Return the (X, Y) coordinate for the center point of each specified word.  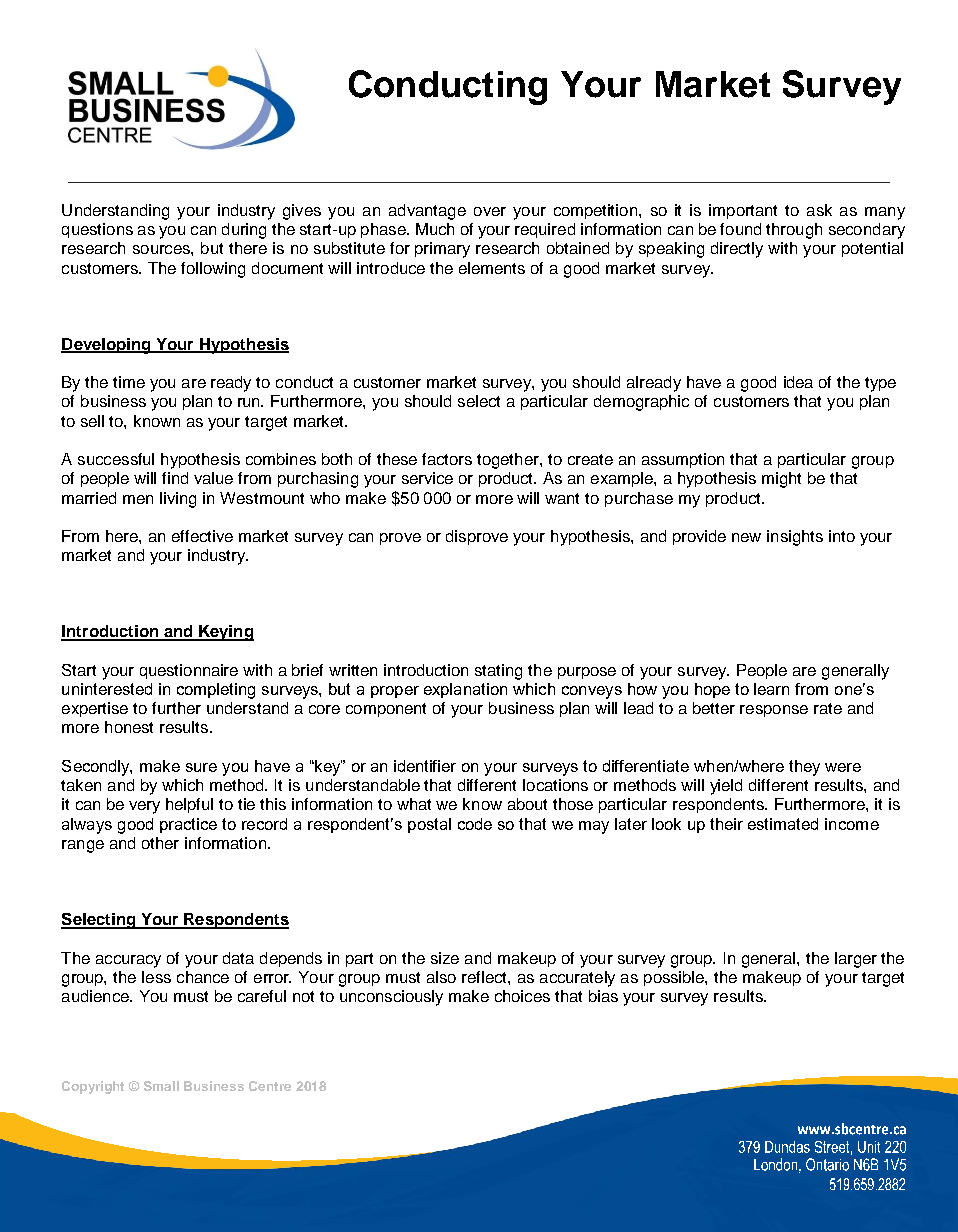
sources (162, 249)
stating (498, 672)
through (794, 231)
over (490, 211)
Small (161, 1086)
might (781, 480)
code (475, 824)
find (175, 478)
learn (771, 689)
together (509, 461)
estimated (783, 824)
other (160, 843)
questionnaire (189, 671)
